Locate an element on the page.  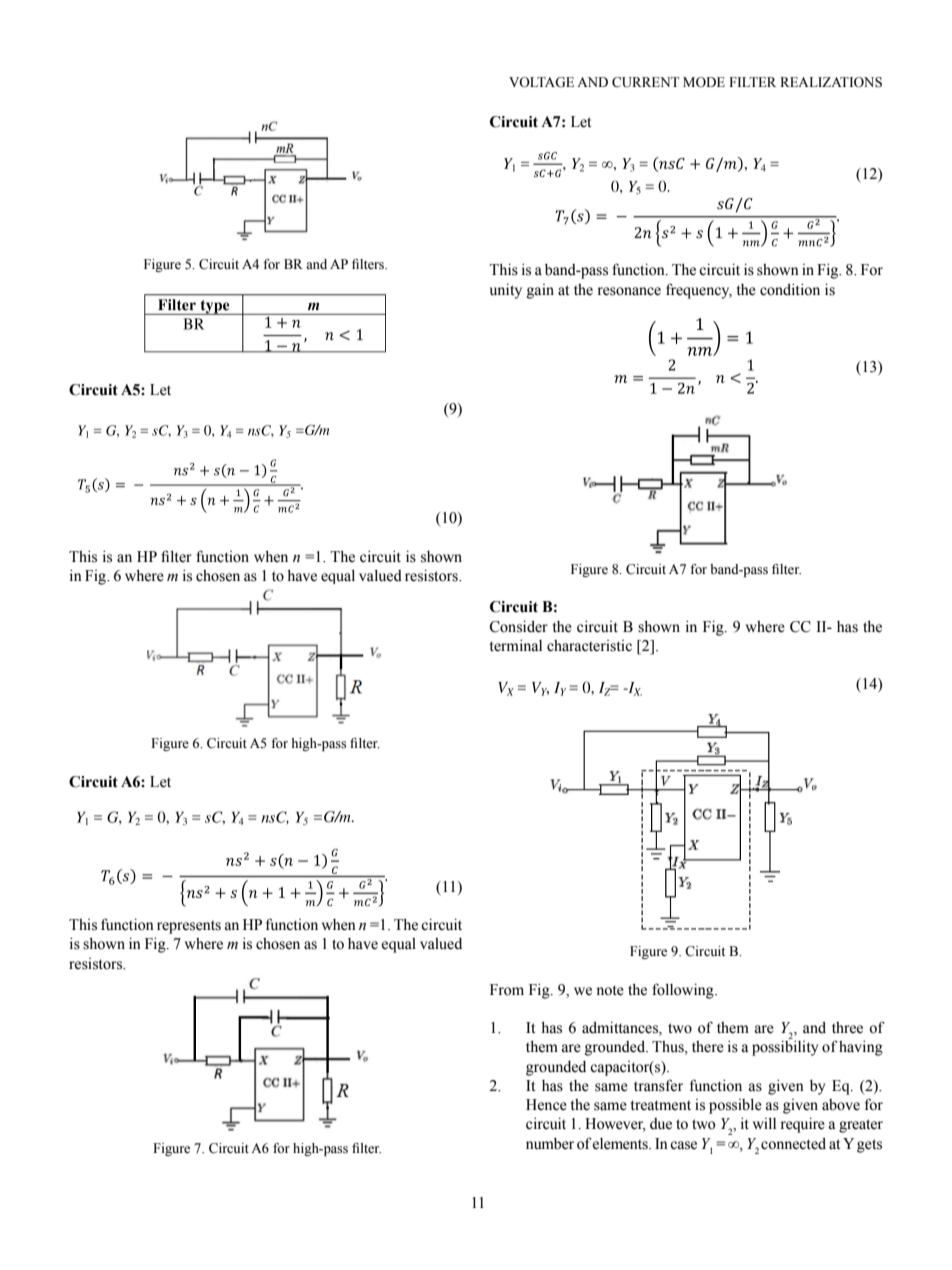
represents is located at coordinates (189, 927).
